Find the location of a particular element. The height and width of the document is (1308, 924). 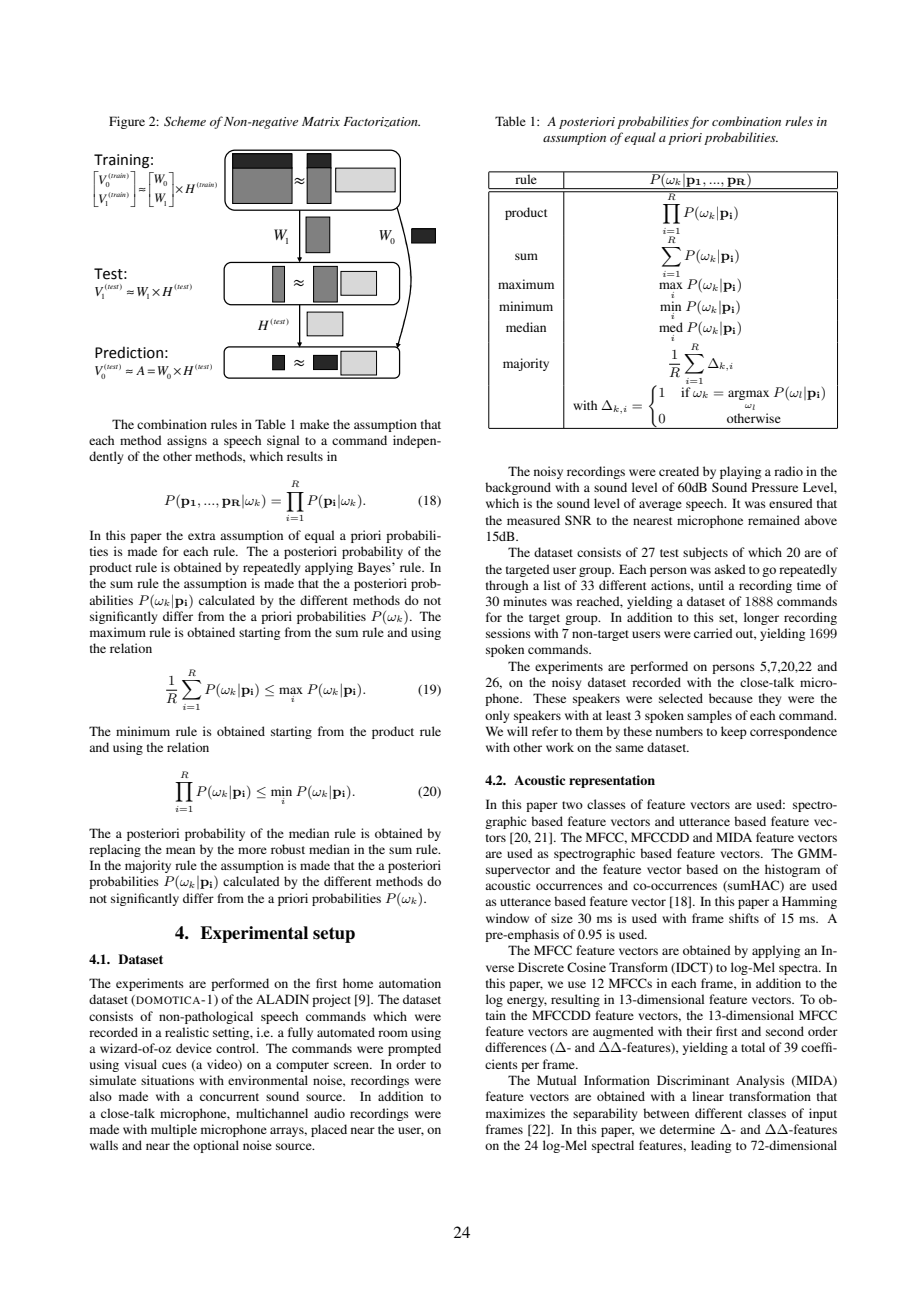

Scheme is located at coordinates (185, 121).
